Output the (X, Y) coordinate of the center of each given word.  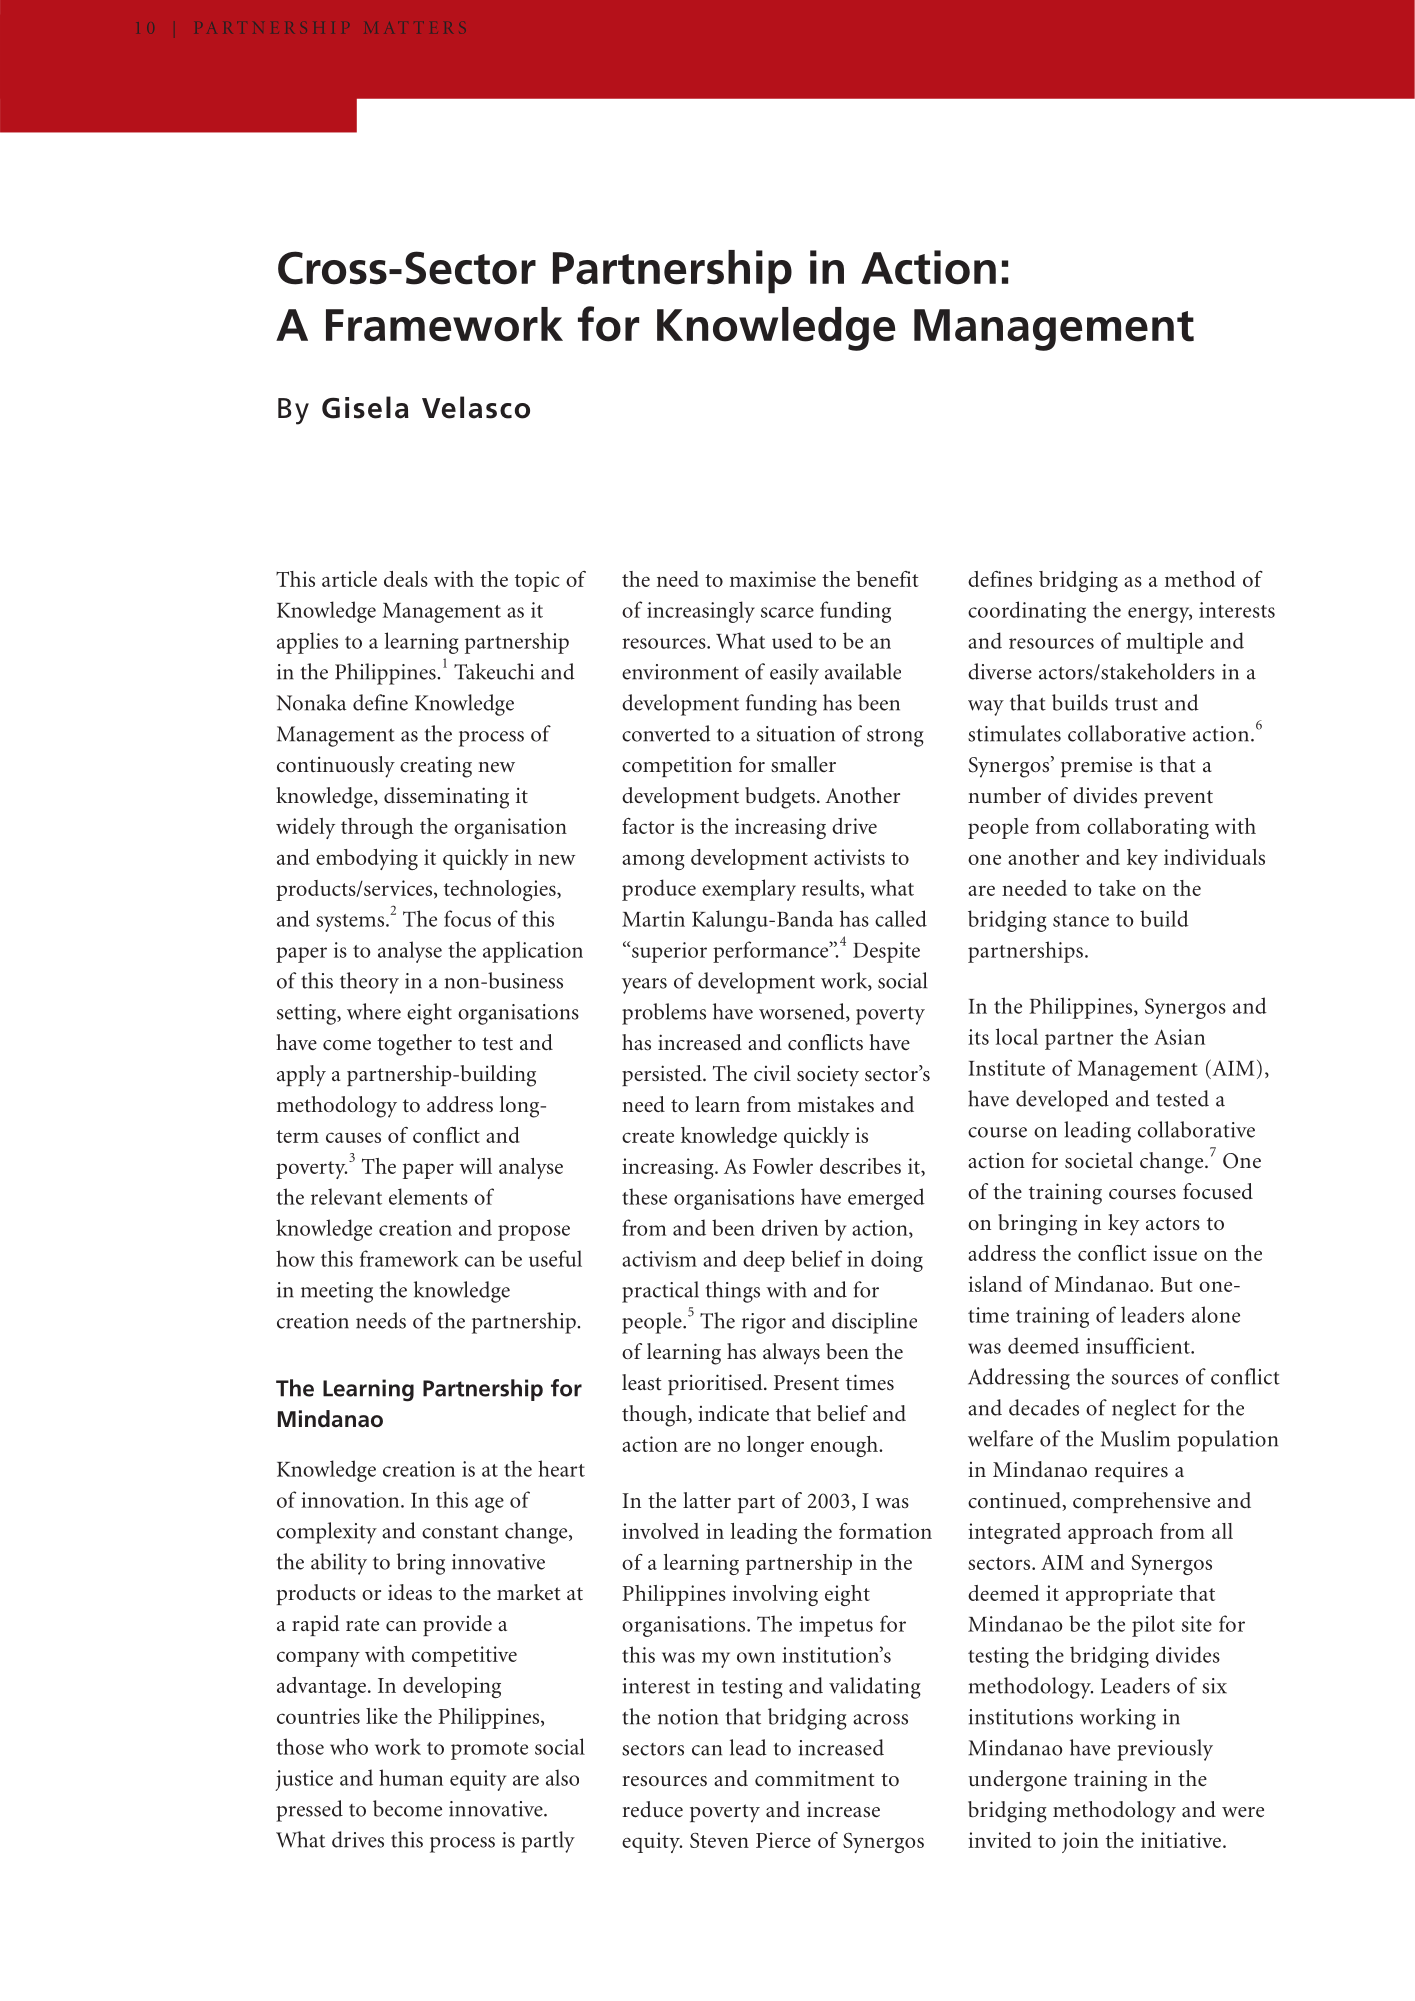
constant (460, 1532)
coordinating (1027, 612)
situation (796, 734)
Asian (1179, 1037)
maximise (773, 579)
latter (707, 1500)
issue (1175, 1253)
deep (764, 1261)
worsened (803, 1012)
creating (436, 767)
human (411, 1777)
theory (369, 983)
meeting (337, 1292)
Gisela (365, 407)
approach (1110, 1533)
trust (1136, 704)
